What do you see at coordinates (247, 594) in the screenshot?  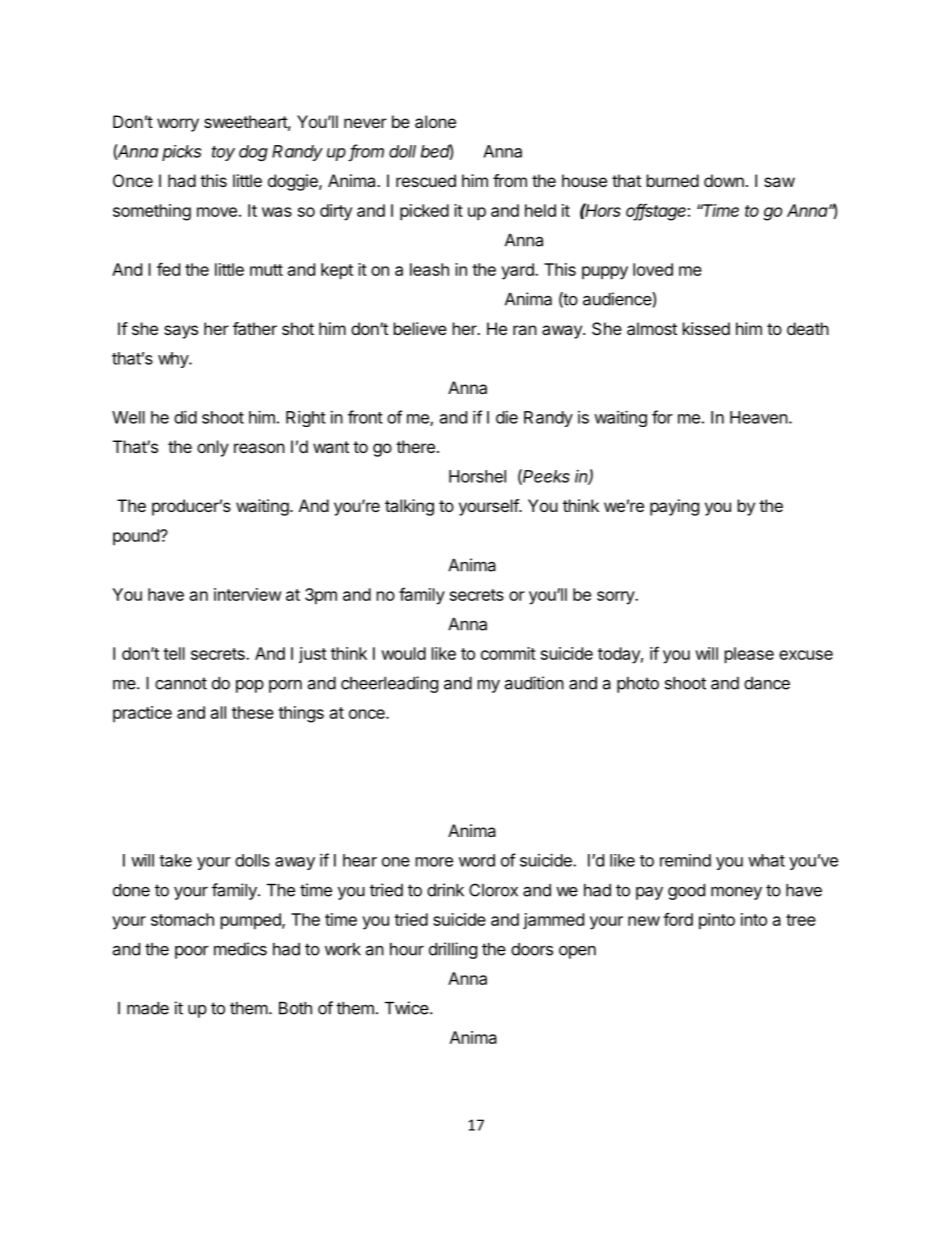 I see `interview` at bounding box center [247, 594].
